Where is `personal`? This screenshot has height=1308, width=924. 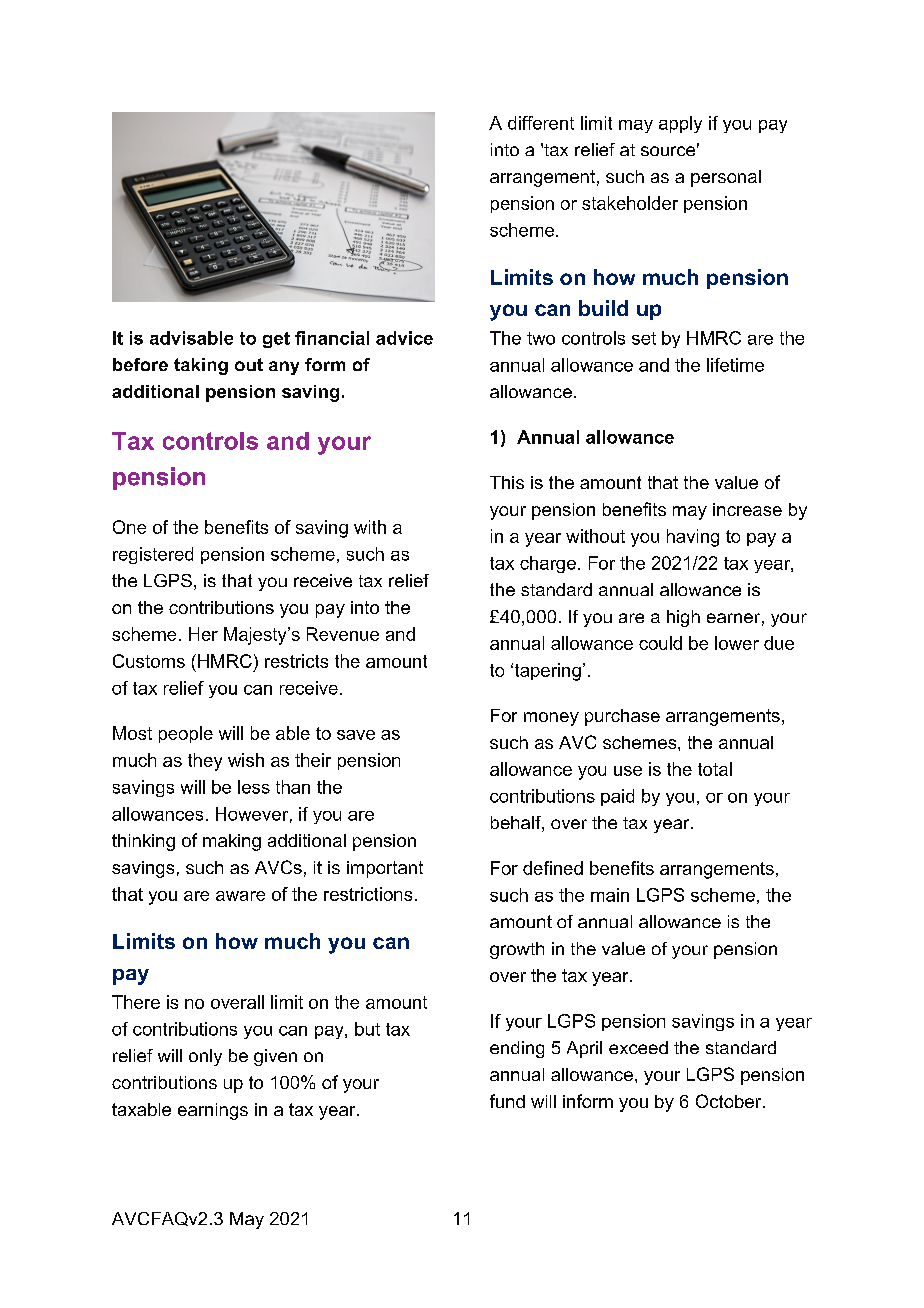 personal is located at coordinates (726, 178).
